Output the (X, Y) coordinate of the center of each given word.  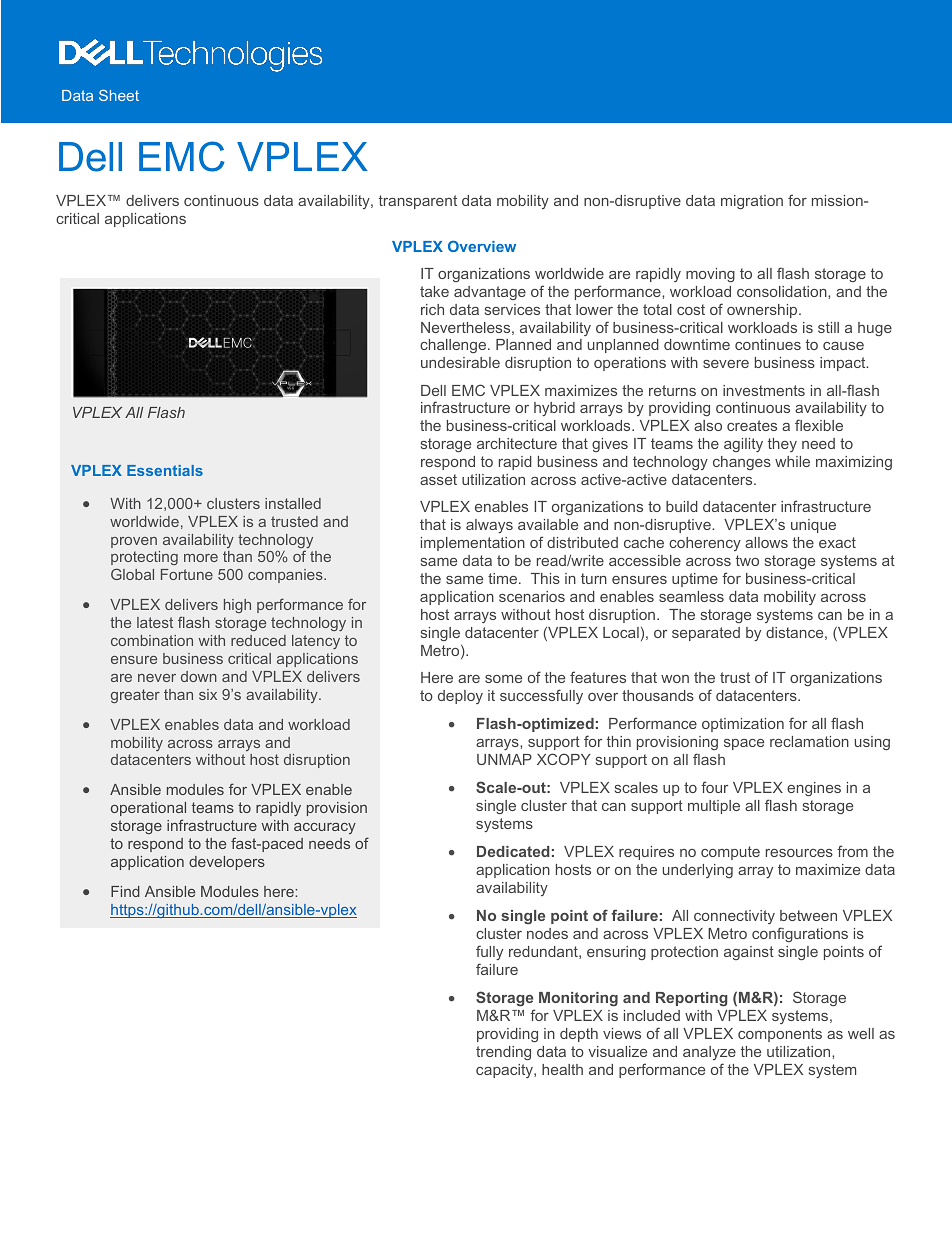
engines (814, 789)
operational (148, 809)
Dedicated (513, 851)
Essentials (165, 470)
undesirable (460, 362)
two (747, 560)
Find (125, 891)
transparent (418, 202)
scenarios (532, 596)
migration (752, 202)
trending (503, 1053)
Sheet (119, 95)
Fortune (187, 574)
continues (768, 344)
